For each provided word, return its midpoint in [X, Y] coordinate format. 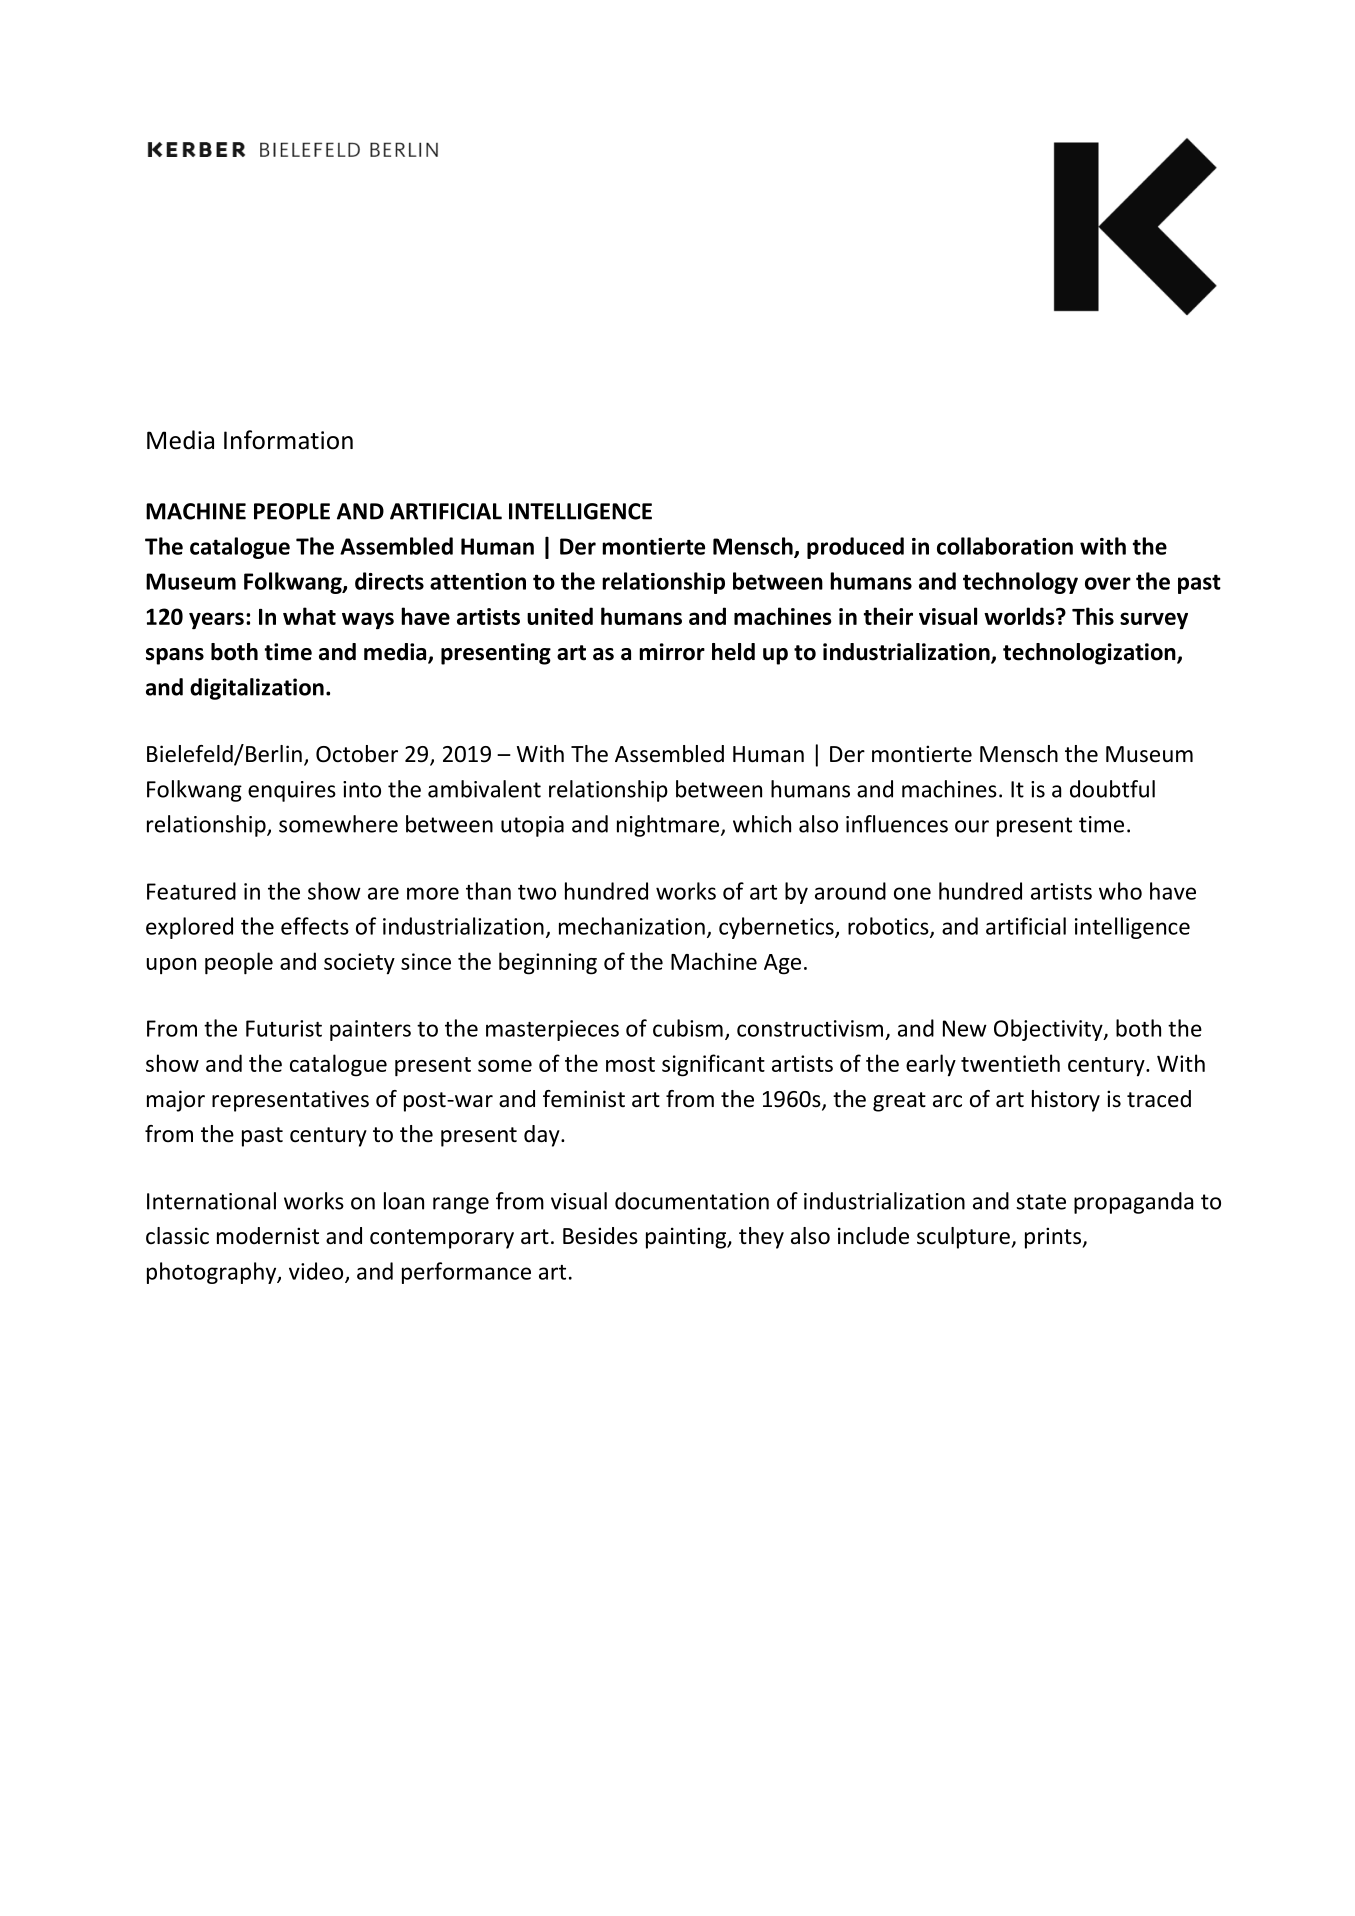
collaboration [1005, 546]
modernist [268, 1236]
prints [1054, 1238]
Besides [600, 1236]
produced [855, 548]
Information [288, 440]
